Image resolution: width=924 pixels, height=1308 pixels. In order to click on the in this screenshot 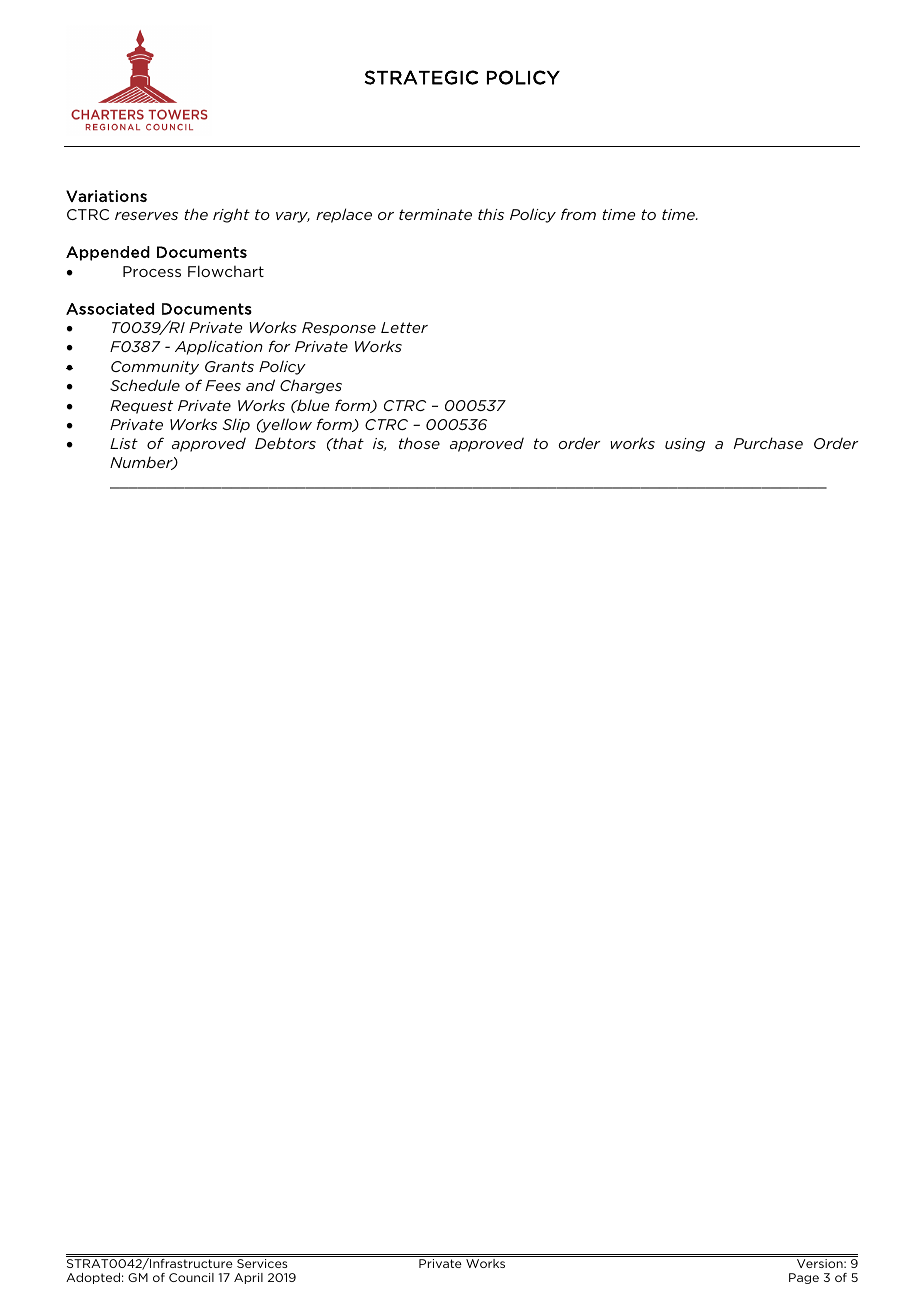, I will do `click(196, 214)`.
